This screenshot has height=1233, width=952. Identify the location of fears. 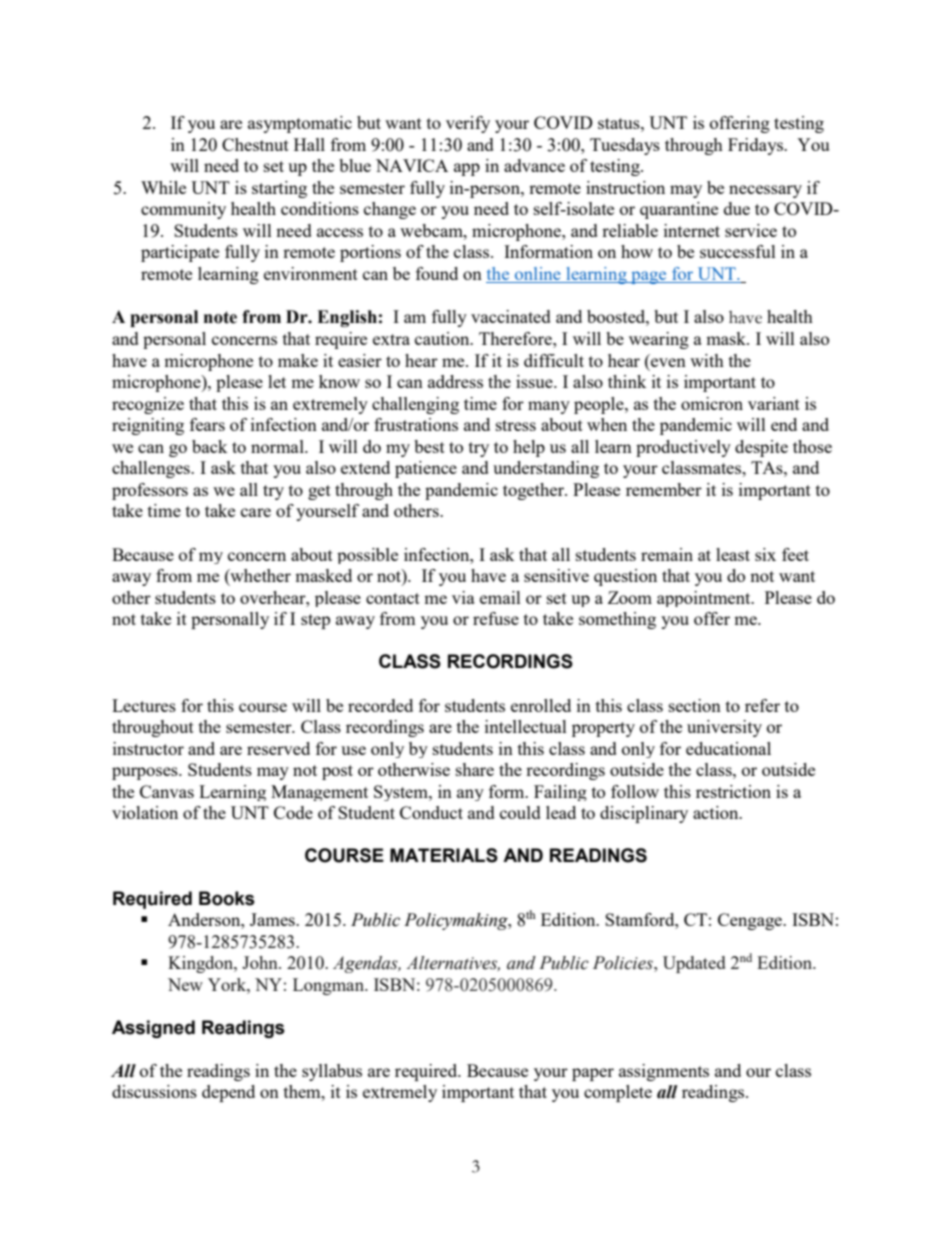
(207, 424).
